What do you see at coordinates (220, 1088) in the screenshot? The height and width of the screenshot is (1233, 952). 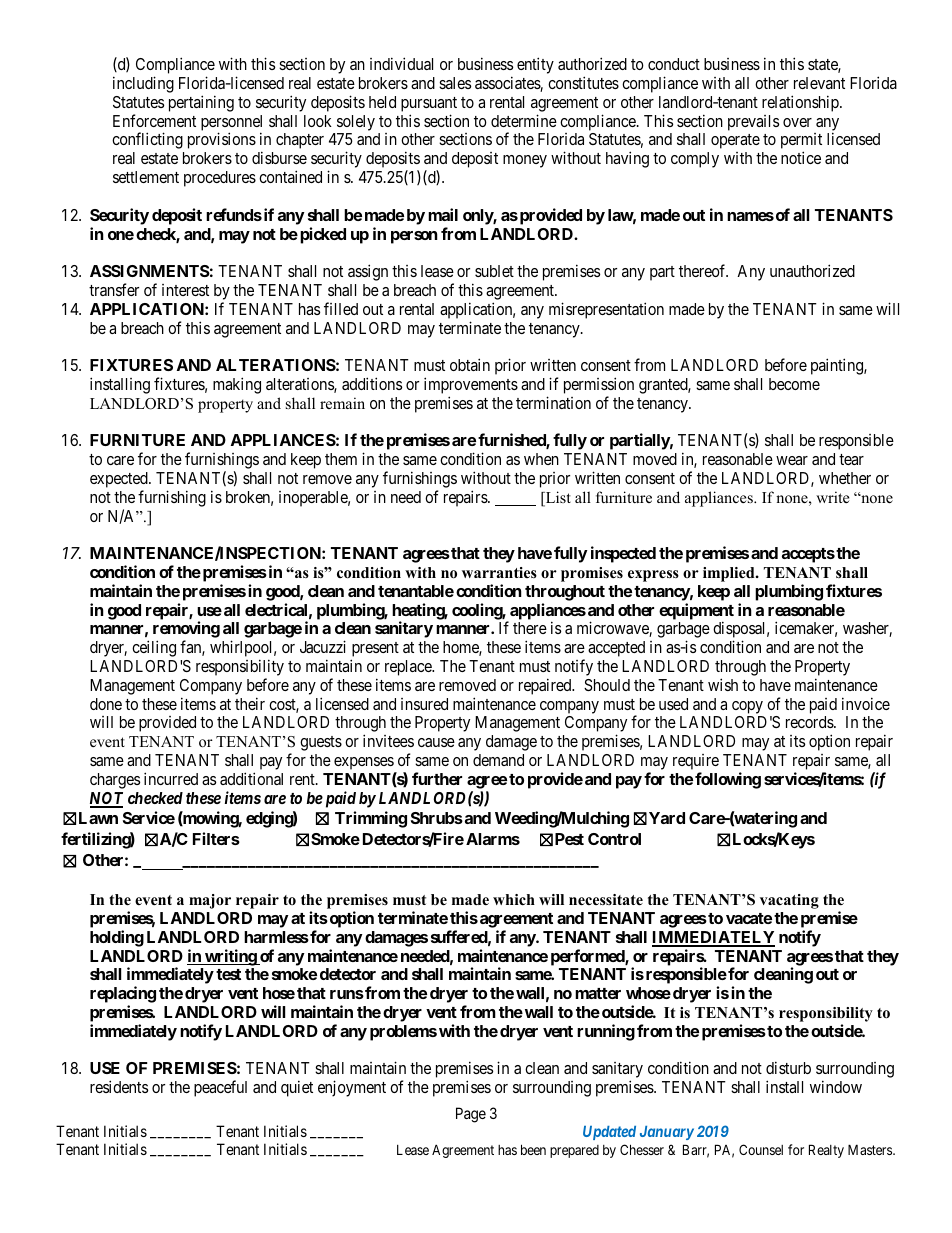 I see `peaceful` at bounding box center [220, 1088].
